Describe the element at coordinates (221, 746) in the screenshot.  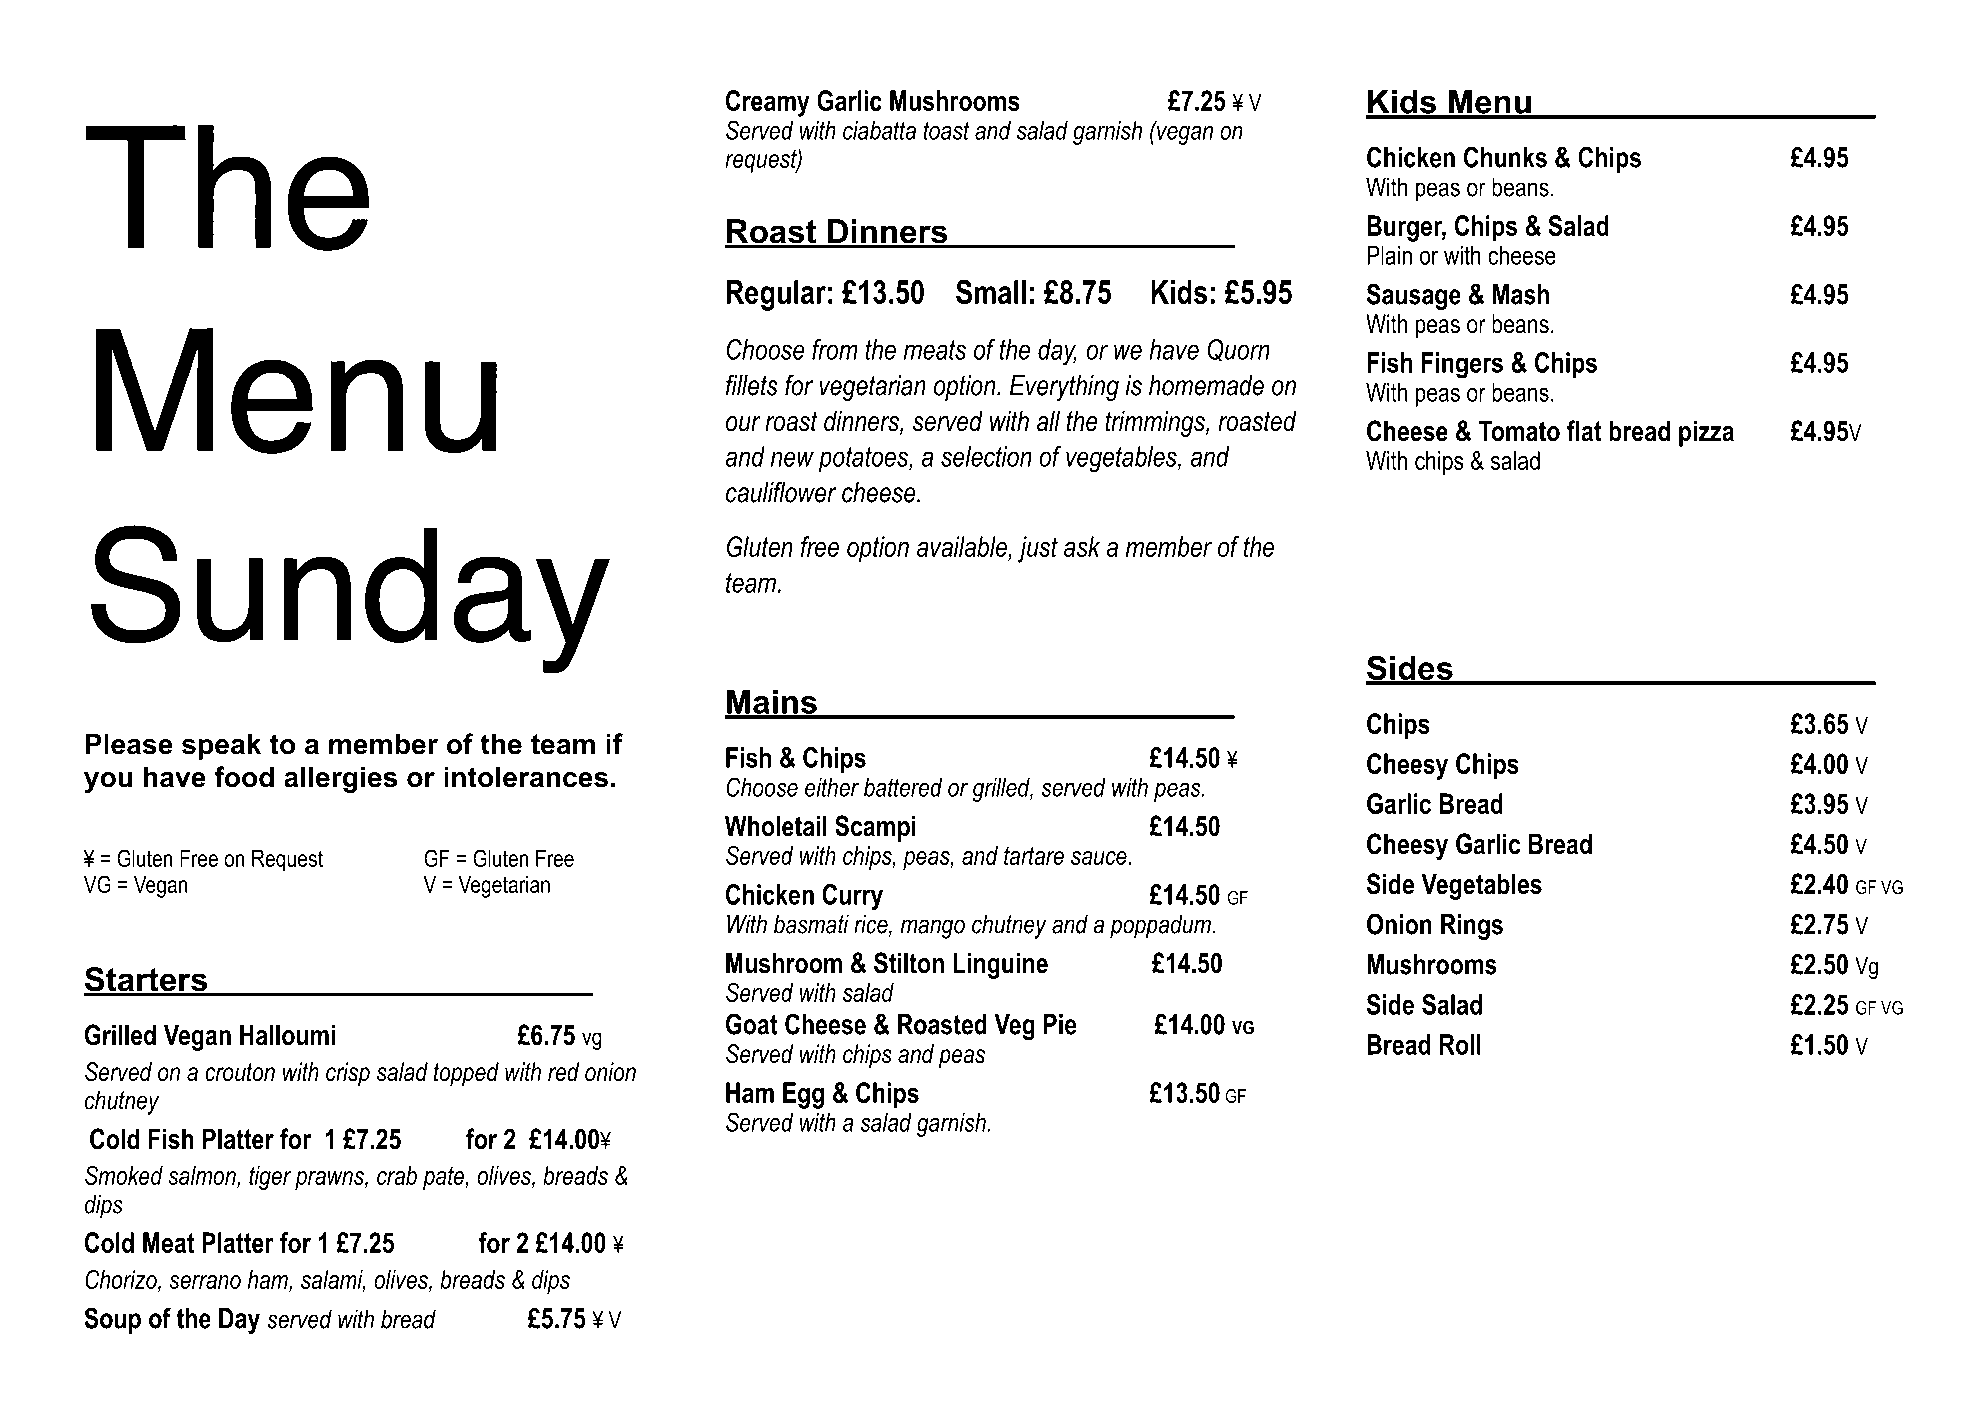
I see `speak` at that location.
